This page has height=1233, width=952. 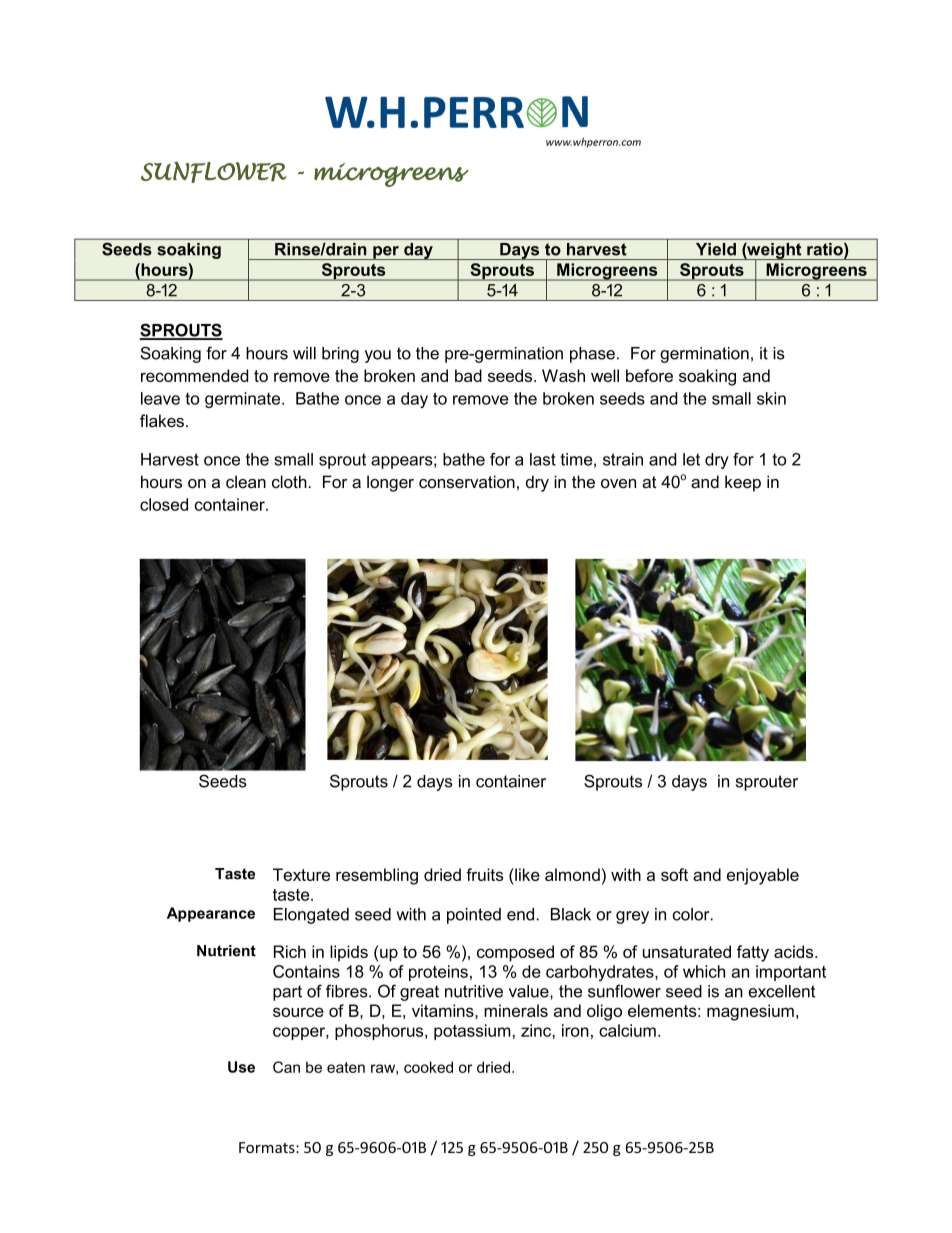 What do you see at coordinates (428, 1067) in the page?
I see `cooked` at bounding box center [428, 1067].
